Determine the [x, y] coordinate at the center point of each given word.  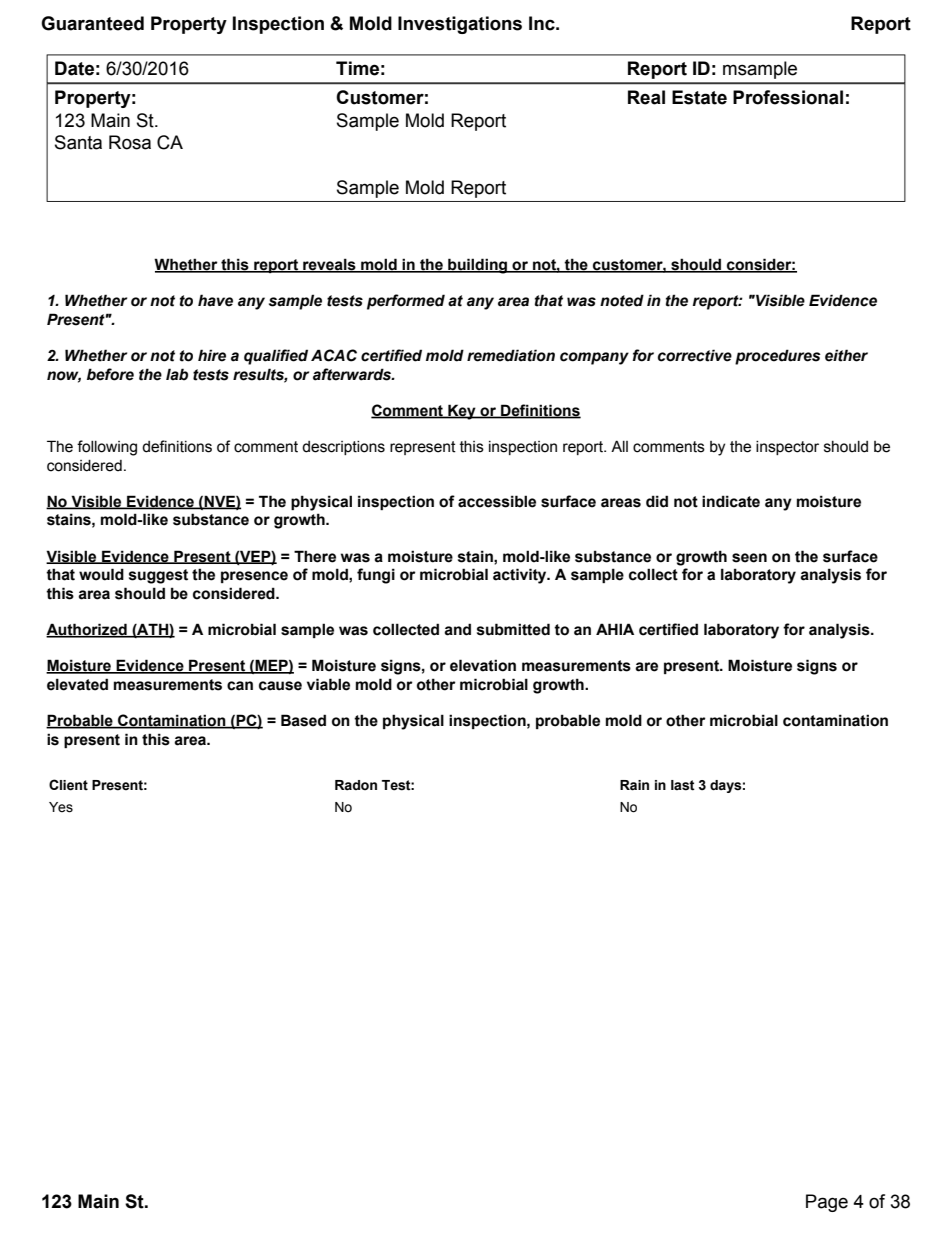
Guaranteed [92, 23]
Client [68, 785]
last [683, 785]
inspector [787, 448]
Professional [788, 97]
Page [827, 1203]
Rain [634, 785]
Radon [356, 785]
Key [462, 412]
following [107, 448]
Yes [61, 807]
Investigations [460, 25]
